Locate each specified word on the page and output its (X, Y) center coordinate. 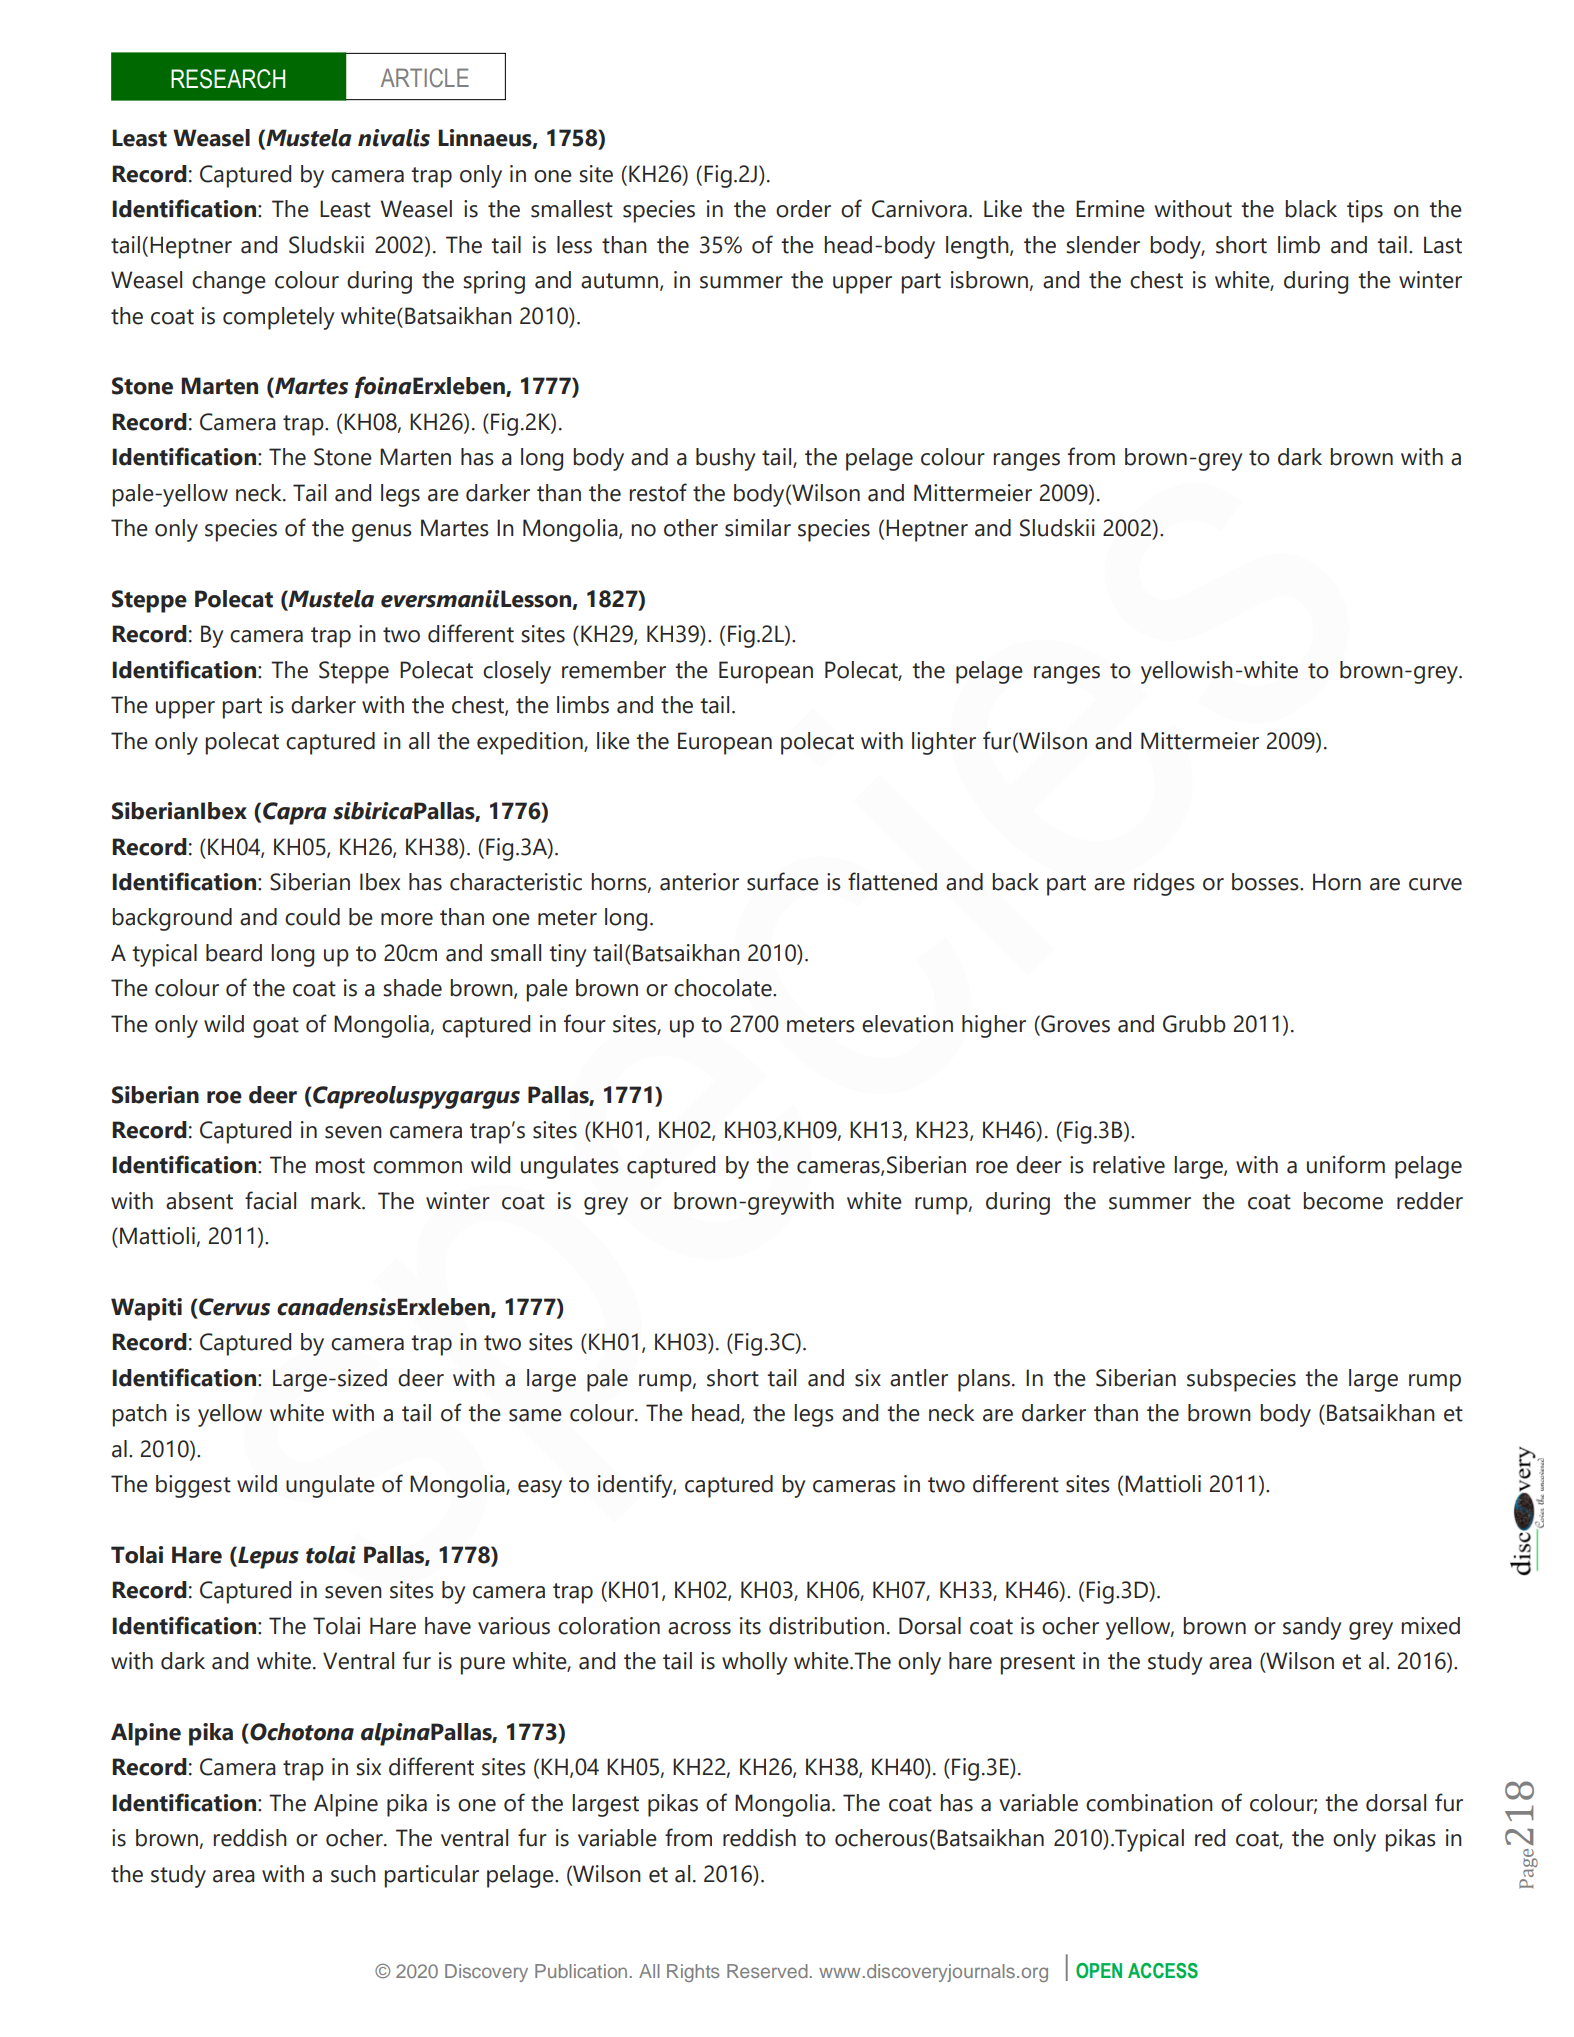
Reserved (767, 1971)
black (1311, 209)
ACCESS (1163, 1971)
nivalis (394, 138)
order (803, 209)
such (353, 1874)
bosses (1266, 882)
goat (276, 1027)
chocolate (724, 988)
